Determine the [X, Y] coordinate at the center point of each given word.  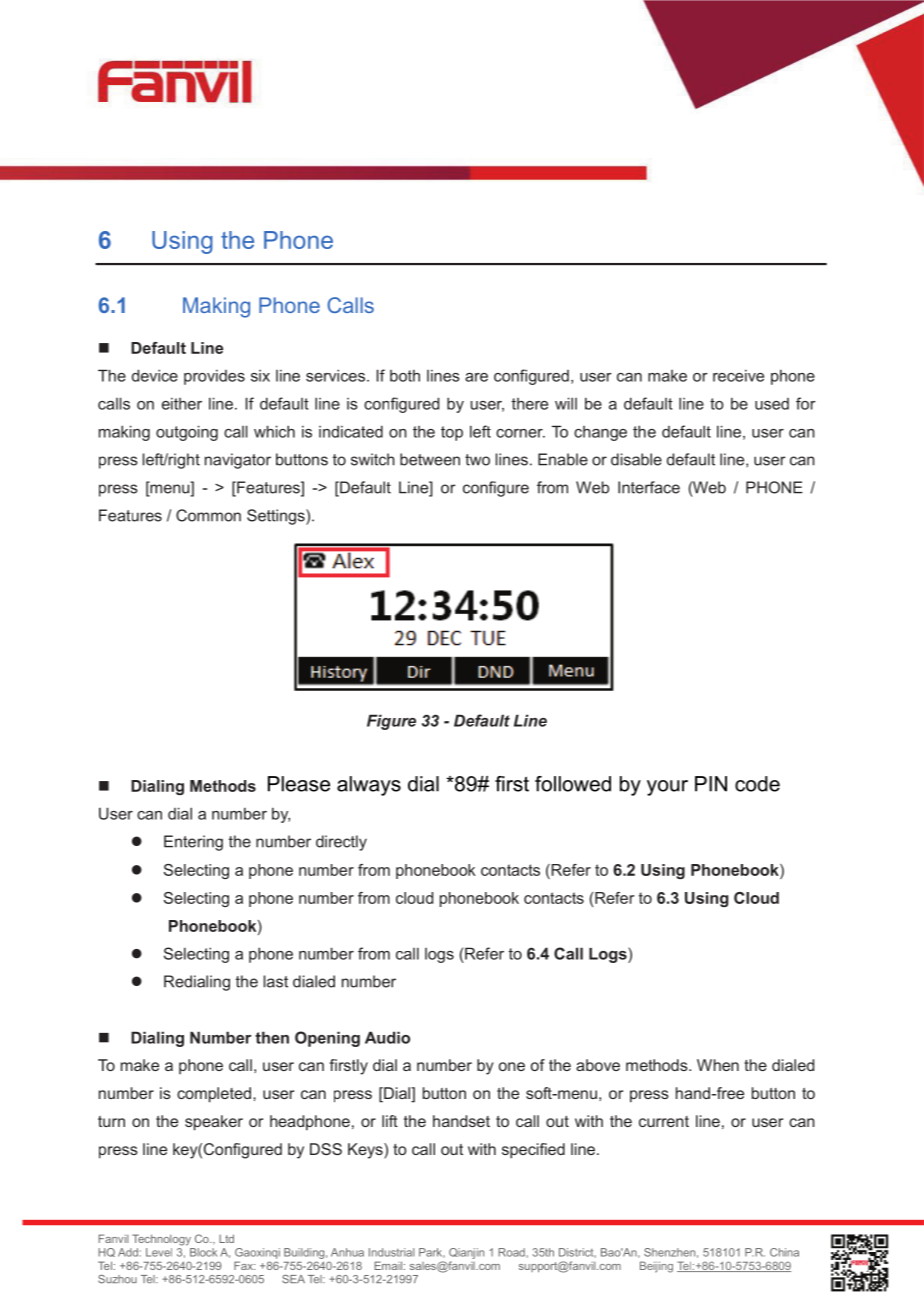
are [476, 377]
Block [203, 1252]
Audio [387, 1037]
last [276, 981]
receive [738, 376]
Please [299, 784]
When [718, 1065]
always [369, 786]
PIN [711, 784]
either [182, 404]
